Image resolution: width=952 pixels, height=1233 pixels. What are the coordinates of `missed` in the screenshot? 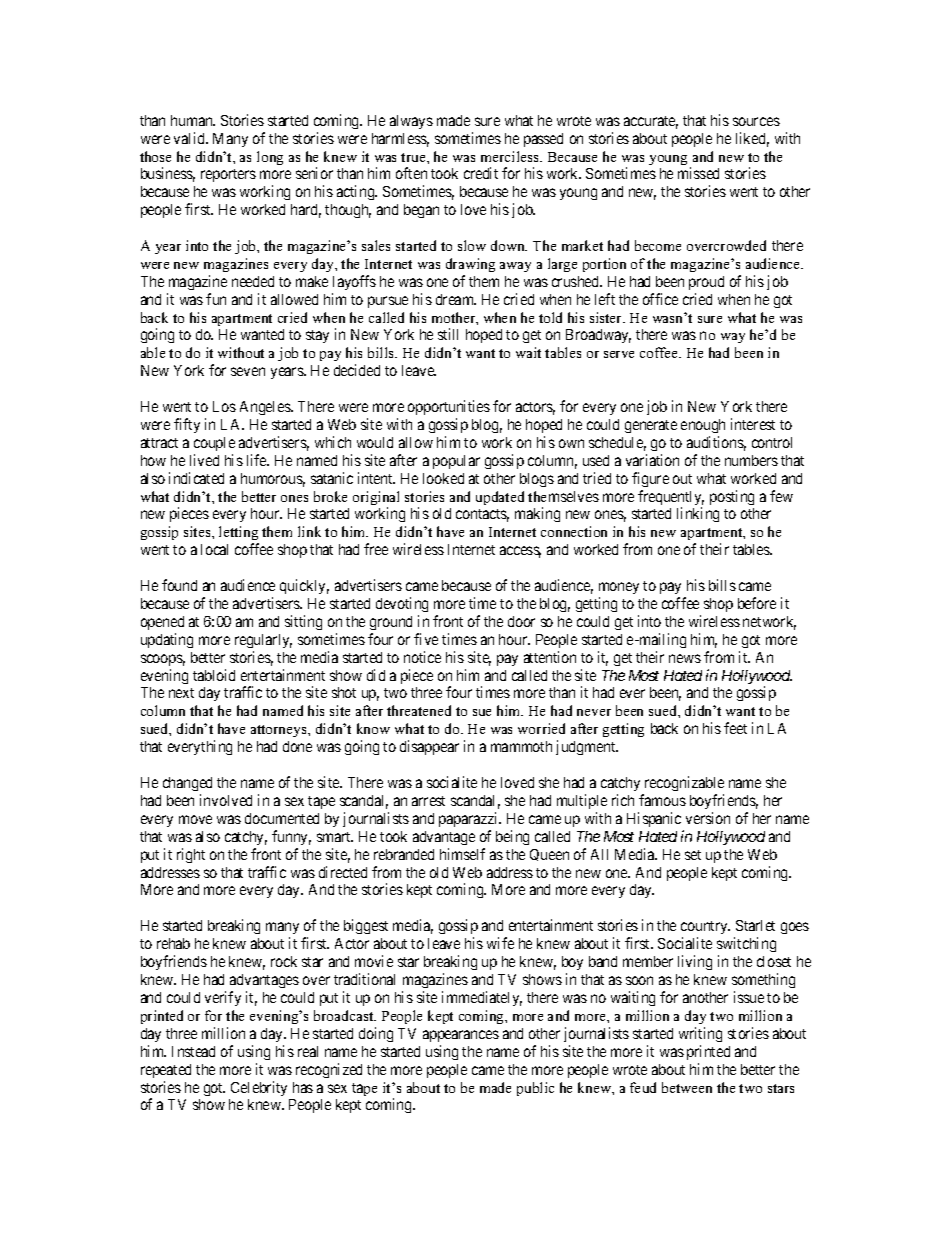 It's located at (698, 173).
